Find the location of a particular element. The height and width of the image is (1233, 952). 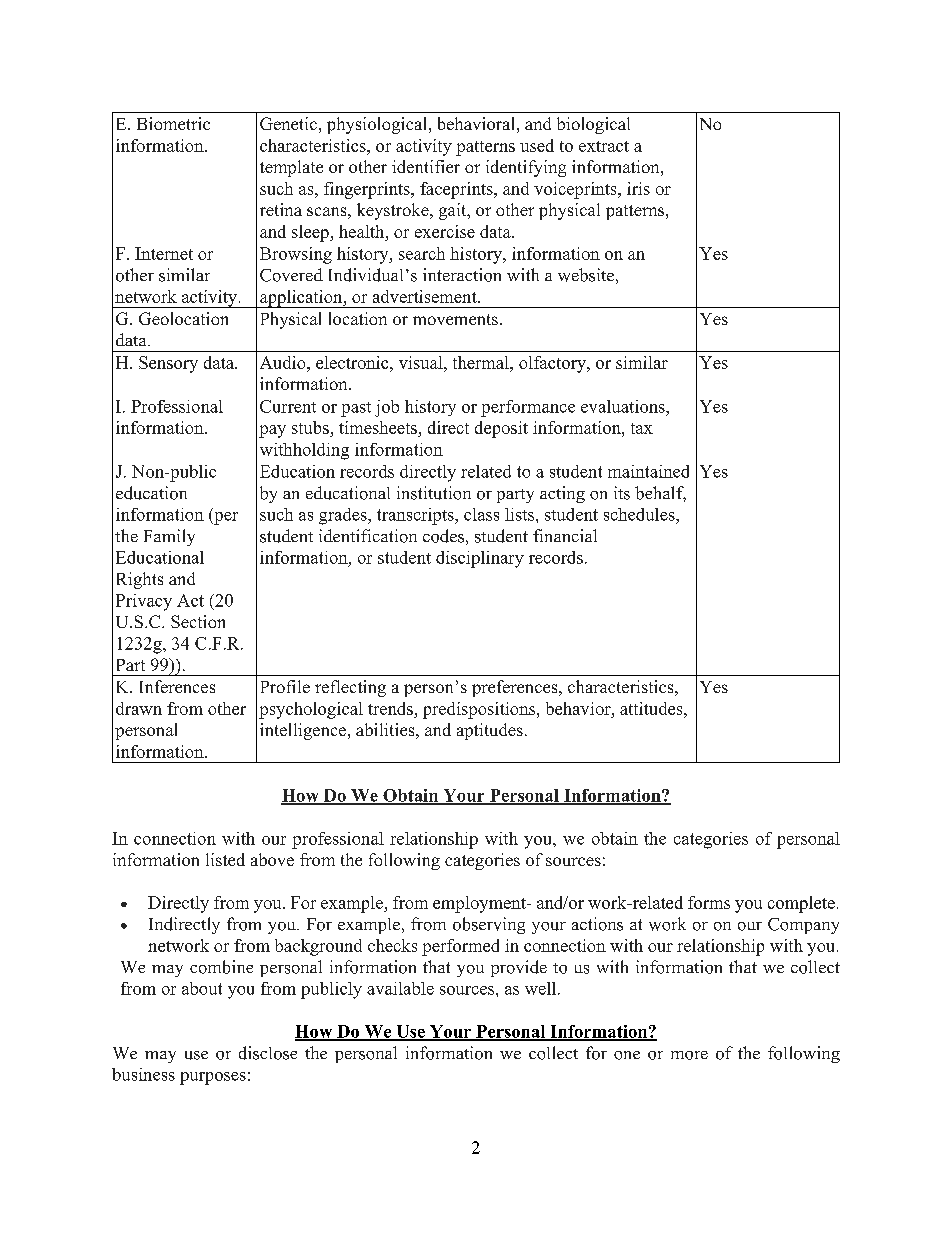

Section is located at coordinates (198, 621).
